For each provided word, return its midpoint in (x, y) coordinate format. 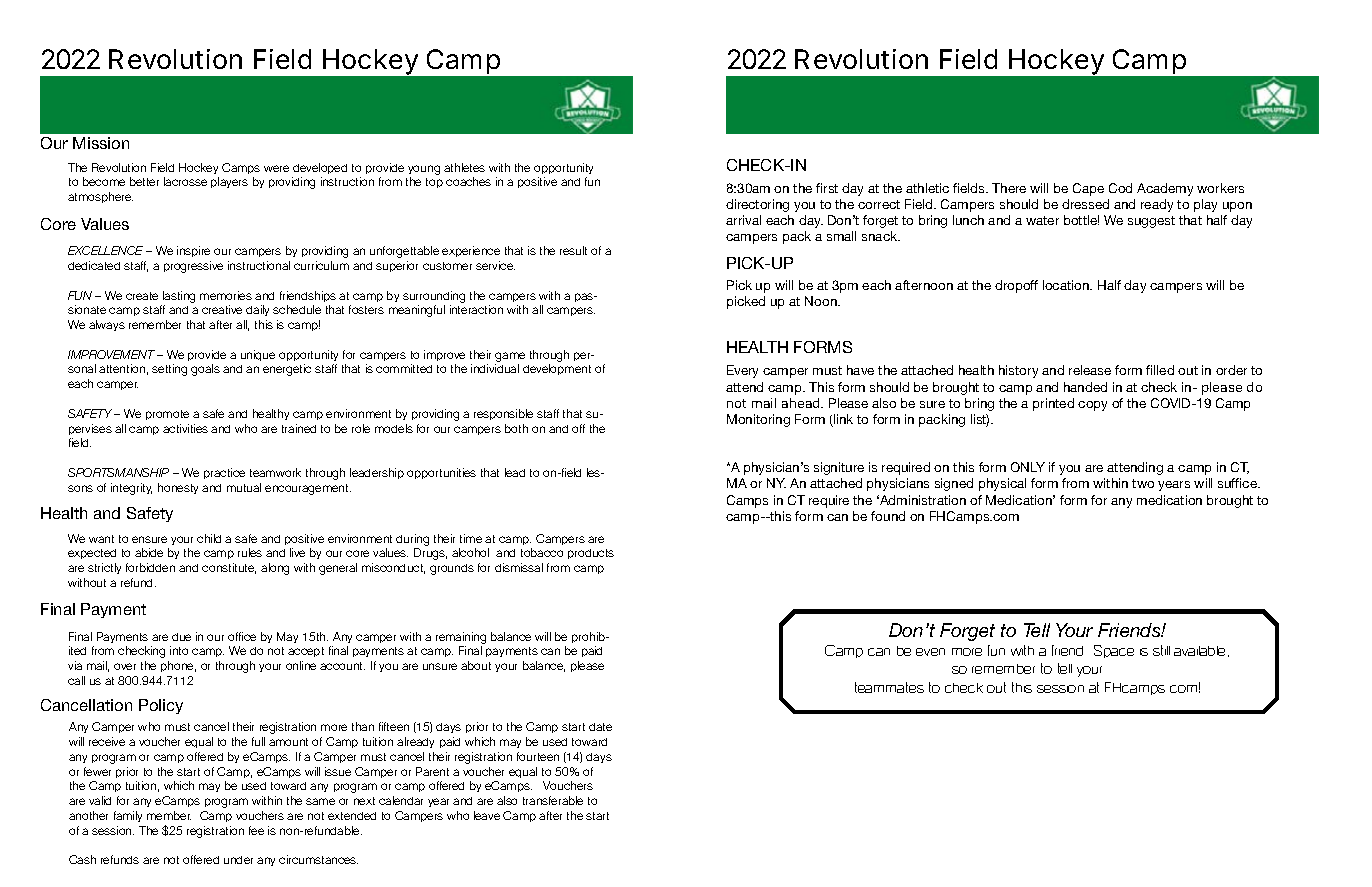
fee (256, 830)
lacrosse (185, 181)
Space (1114, 651)
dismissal (519, 567)
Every (742, 371)
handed (1085, 387)
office (242, 636)
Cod (1120, 188)
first (827, 188)
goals (205, 370)
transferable (553, 800)
